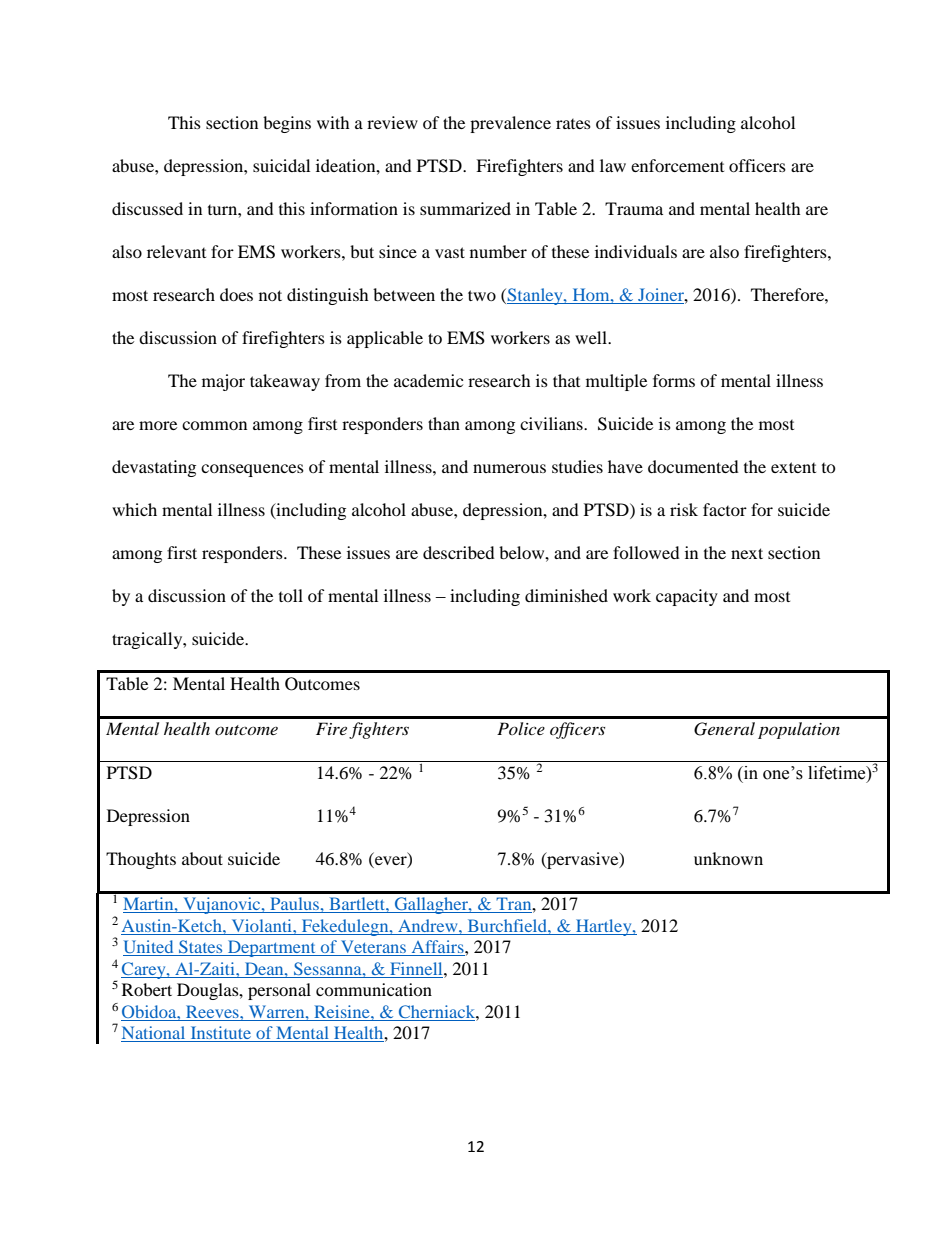 Image resolution: width=952 pixels, height=1233 pixels. Describe the element at coordinates (291, 595) in the document. I see `toll` at that location.
